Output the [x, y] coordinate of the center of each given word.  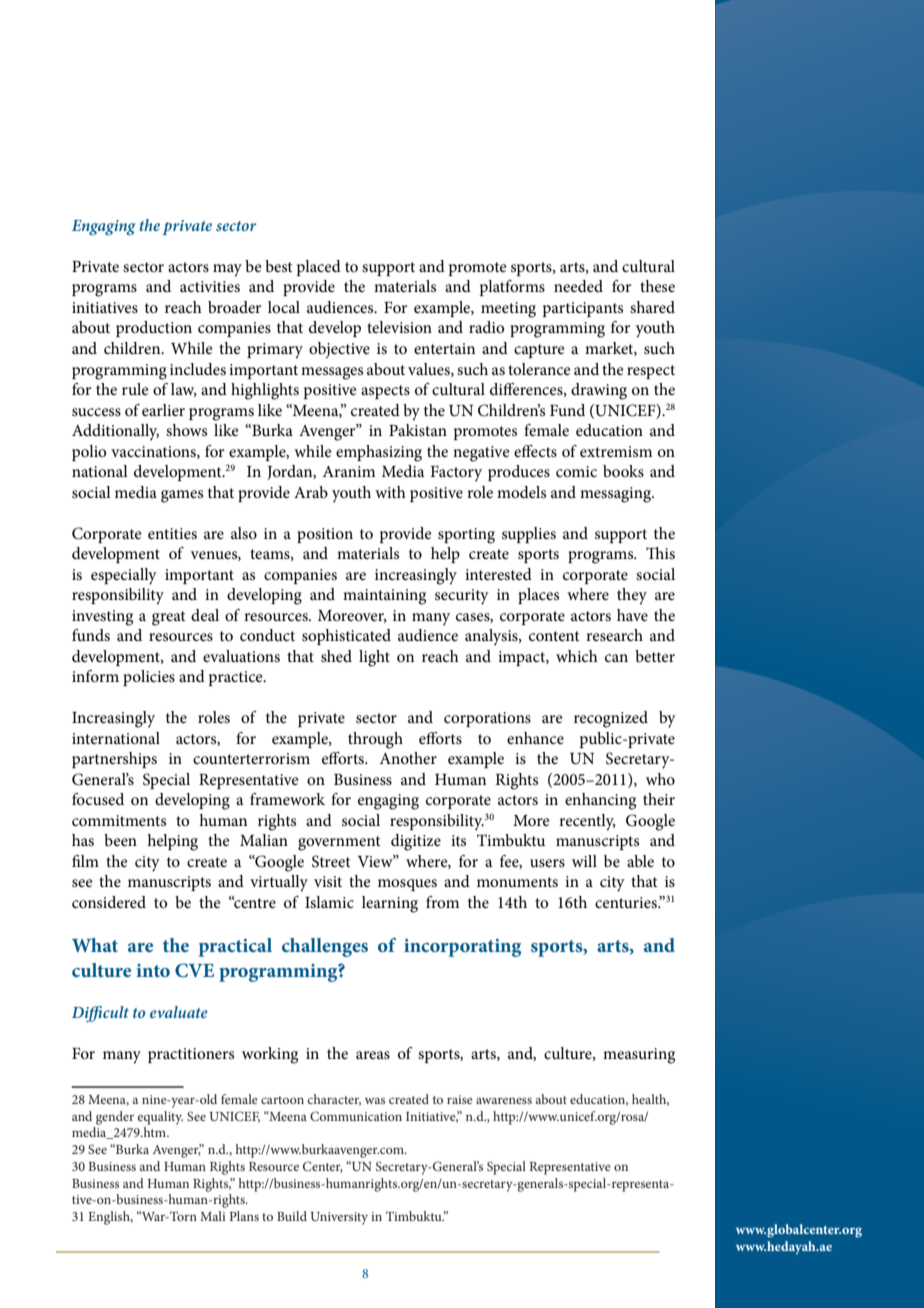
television [399, 327]
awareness [504, 1100]
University [339, 1218]
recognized [611, 719]
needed [578, 286]
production [154, 329]
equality [160, 1118]
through [375, 740]
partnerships [114, 760]
